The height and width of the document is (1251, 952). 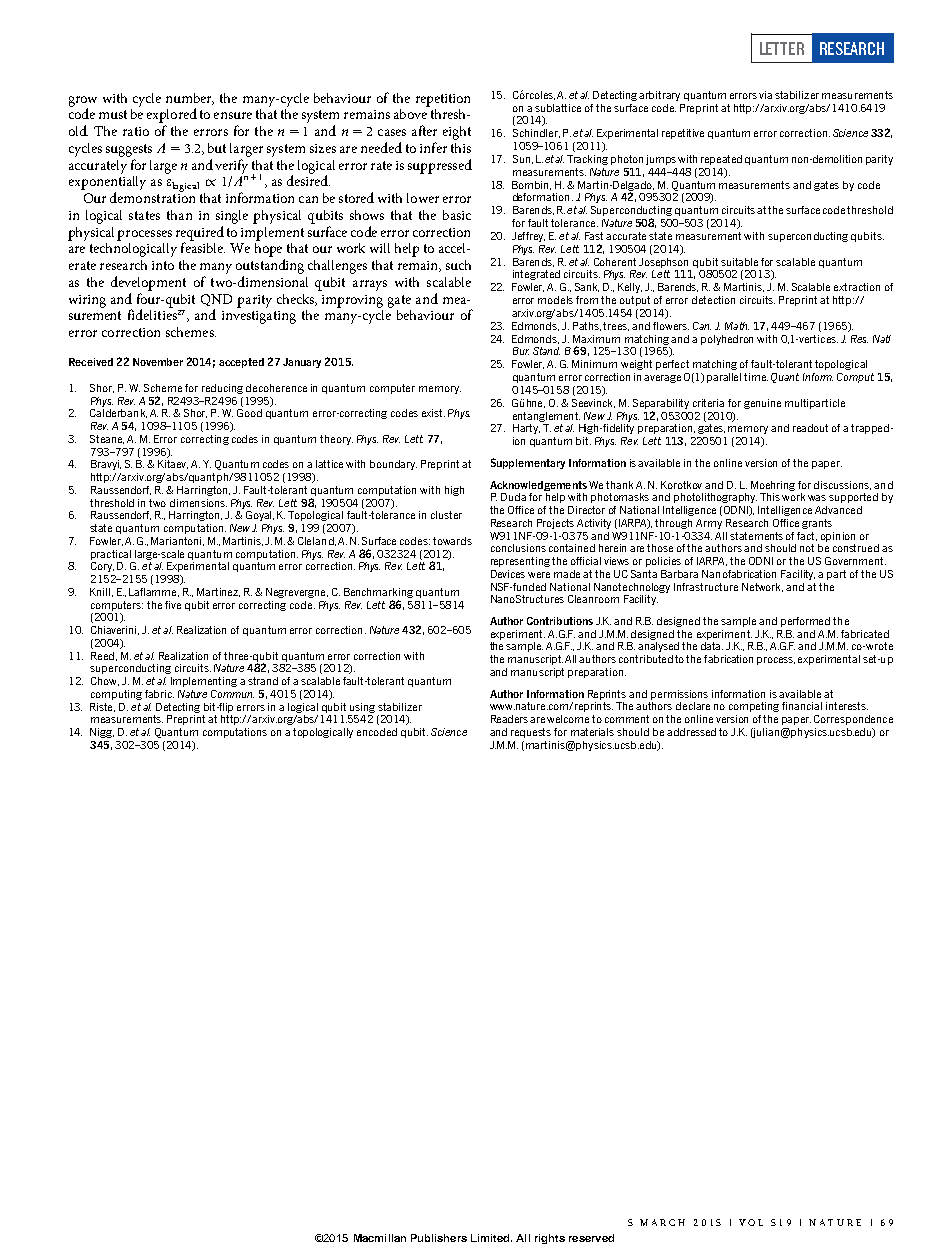 What do you see at coordinates (536, 133) in the document?
I see `Schindler` at bounding box center [536, 133].
